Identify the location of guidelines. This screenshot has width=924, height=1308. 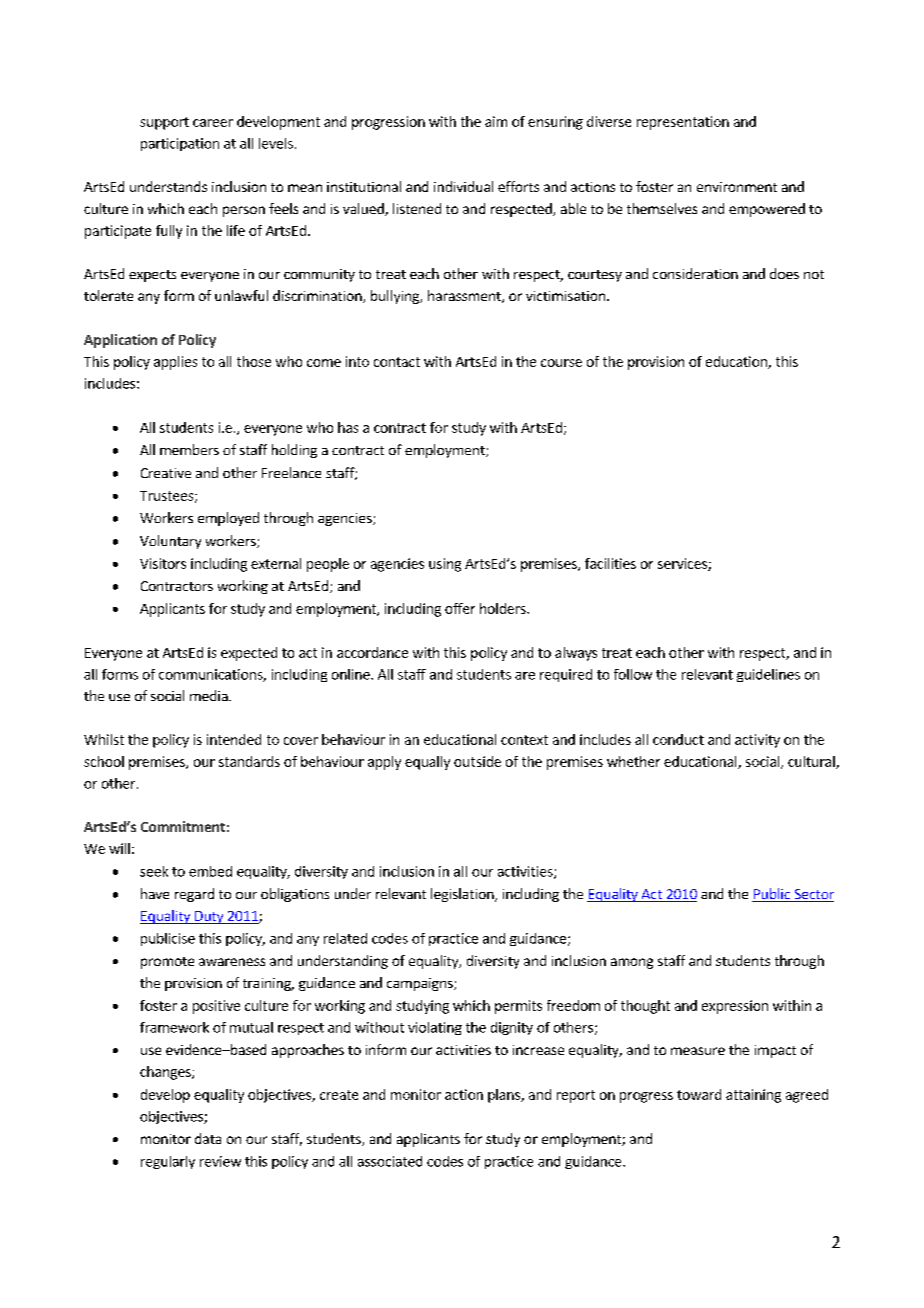
(768, 675).
